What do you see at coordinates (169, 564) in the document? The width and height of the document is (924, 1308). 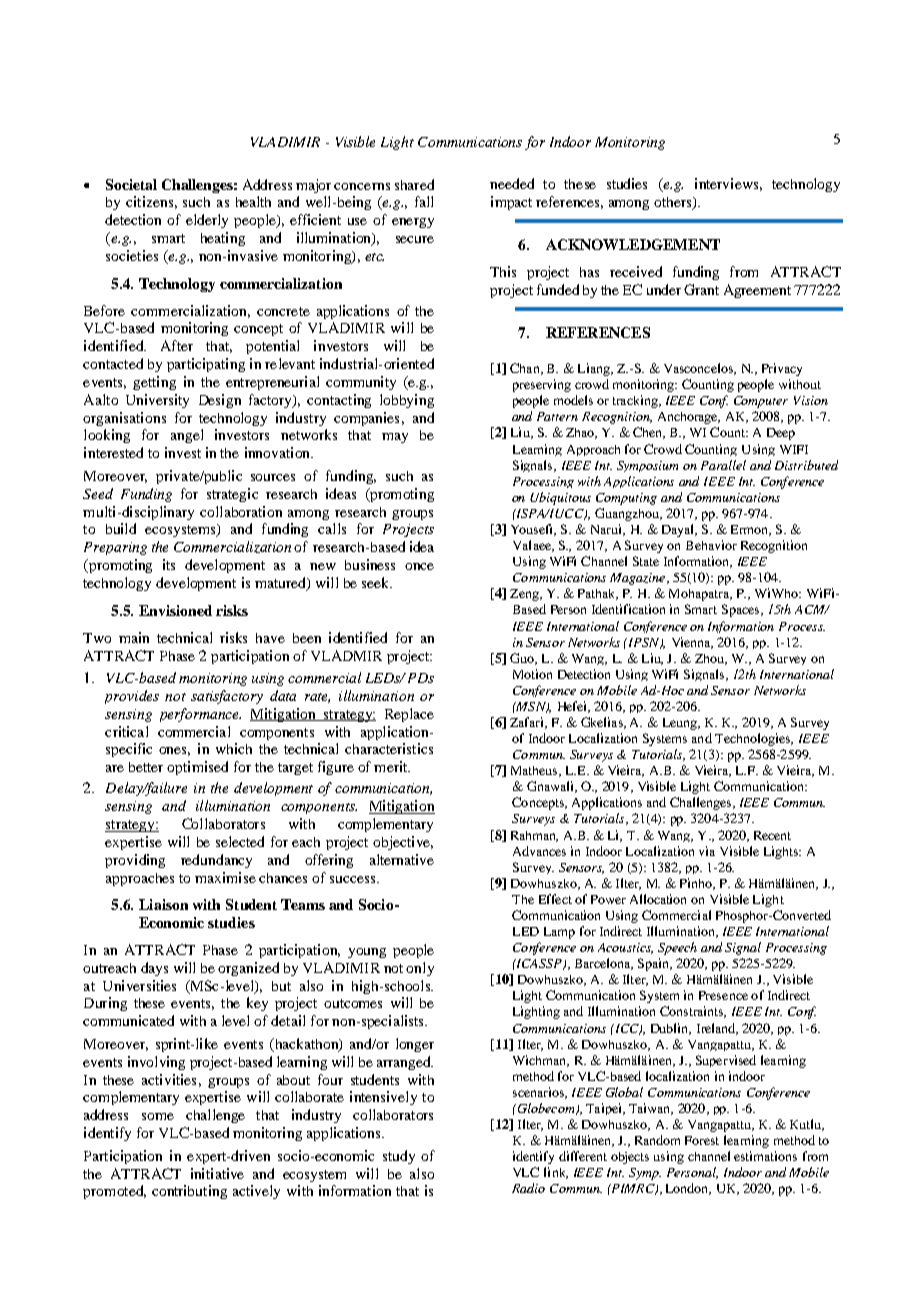 I see `its` at bounding box center [169, 564].
